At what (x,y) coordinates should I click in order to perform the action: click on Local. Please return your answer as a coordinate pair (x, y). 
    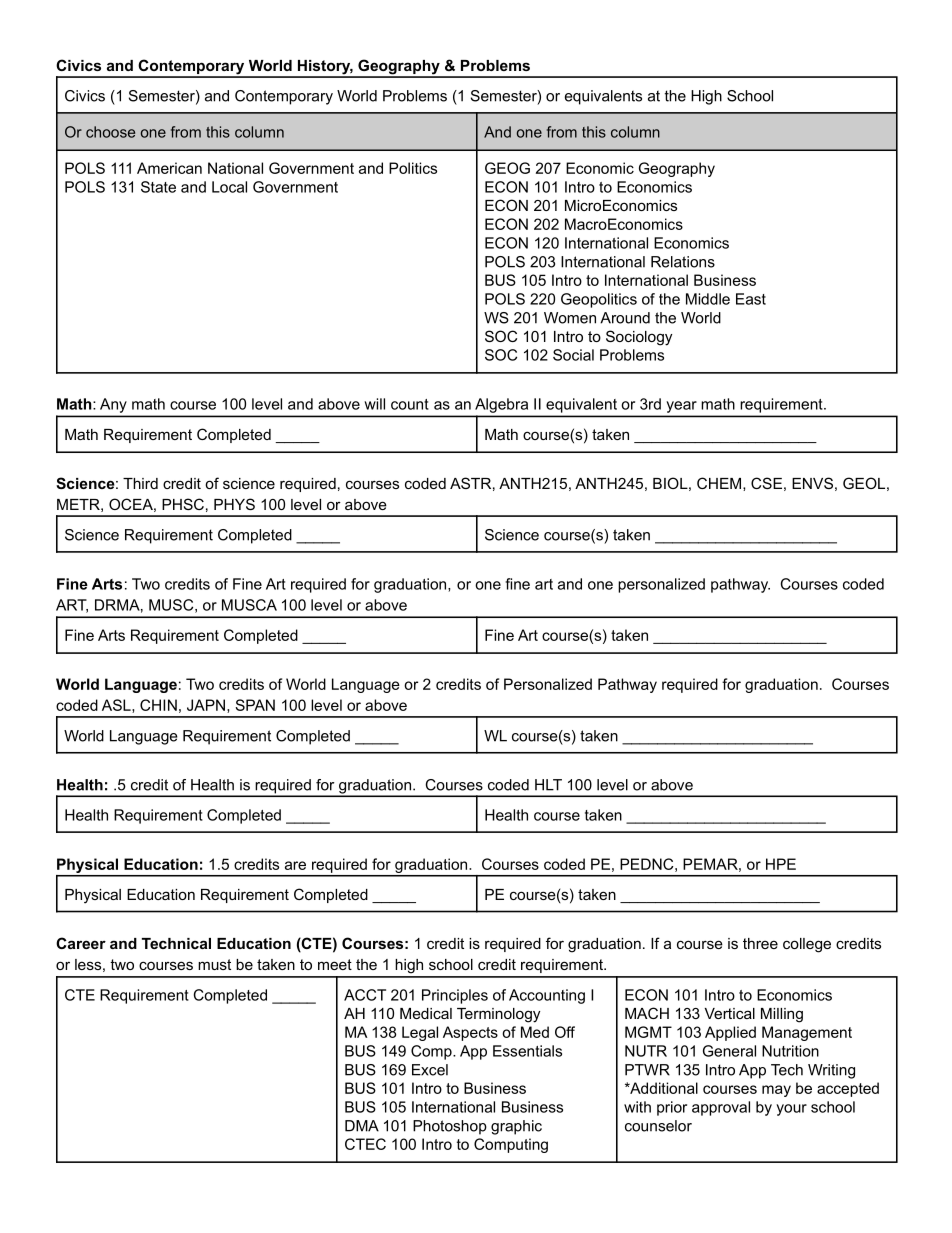
    Looking at the image, I should click on (229, 187).
